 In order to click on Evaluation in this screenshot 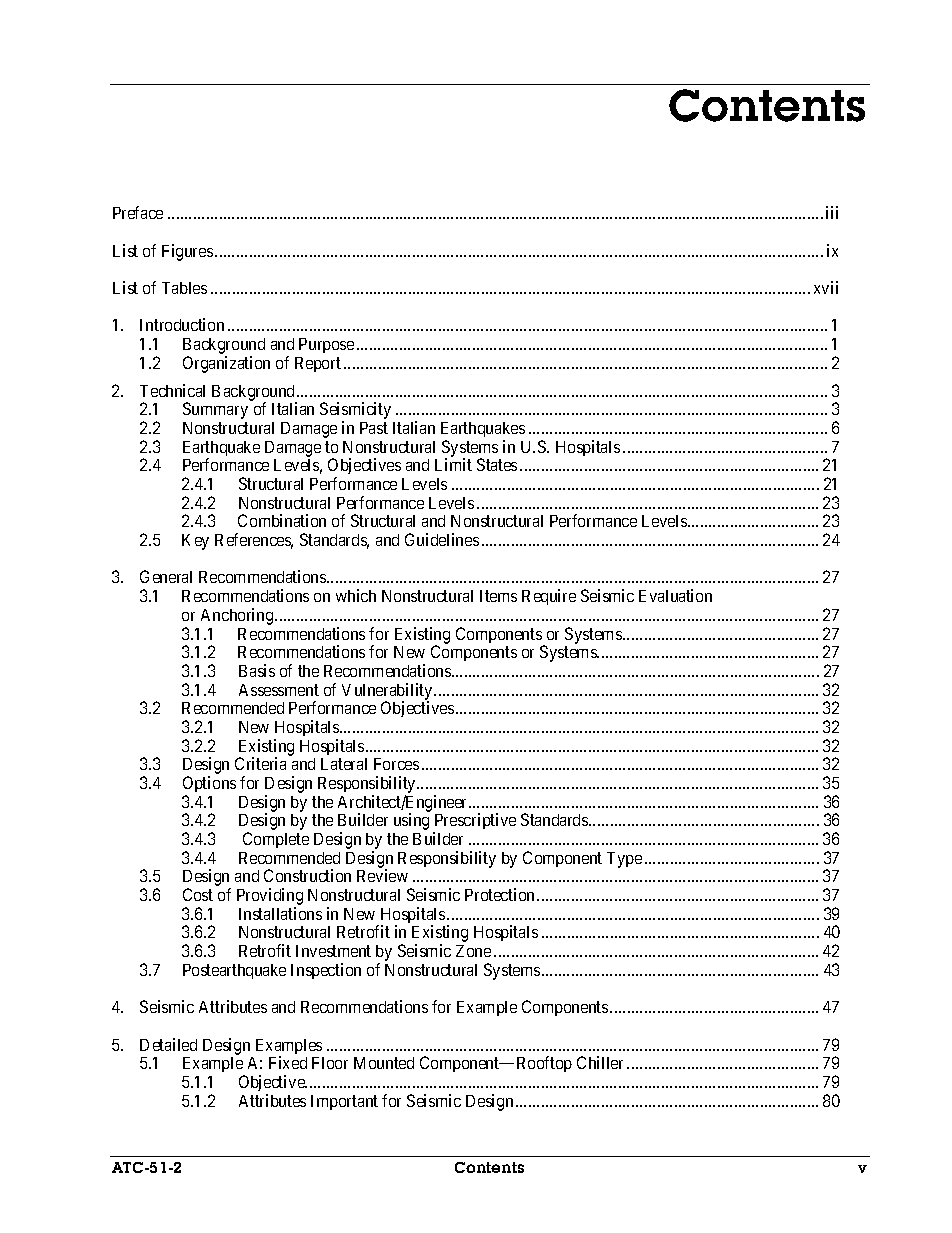, I will do `click(675, 595)`.
